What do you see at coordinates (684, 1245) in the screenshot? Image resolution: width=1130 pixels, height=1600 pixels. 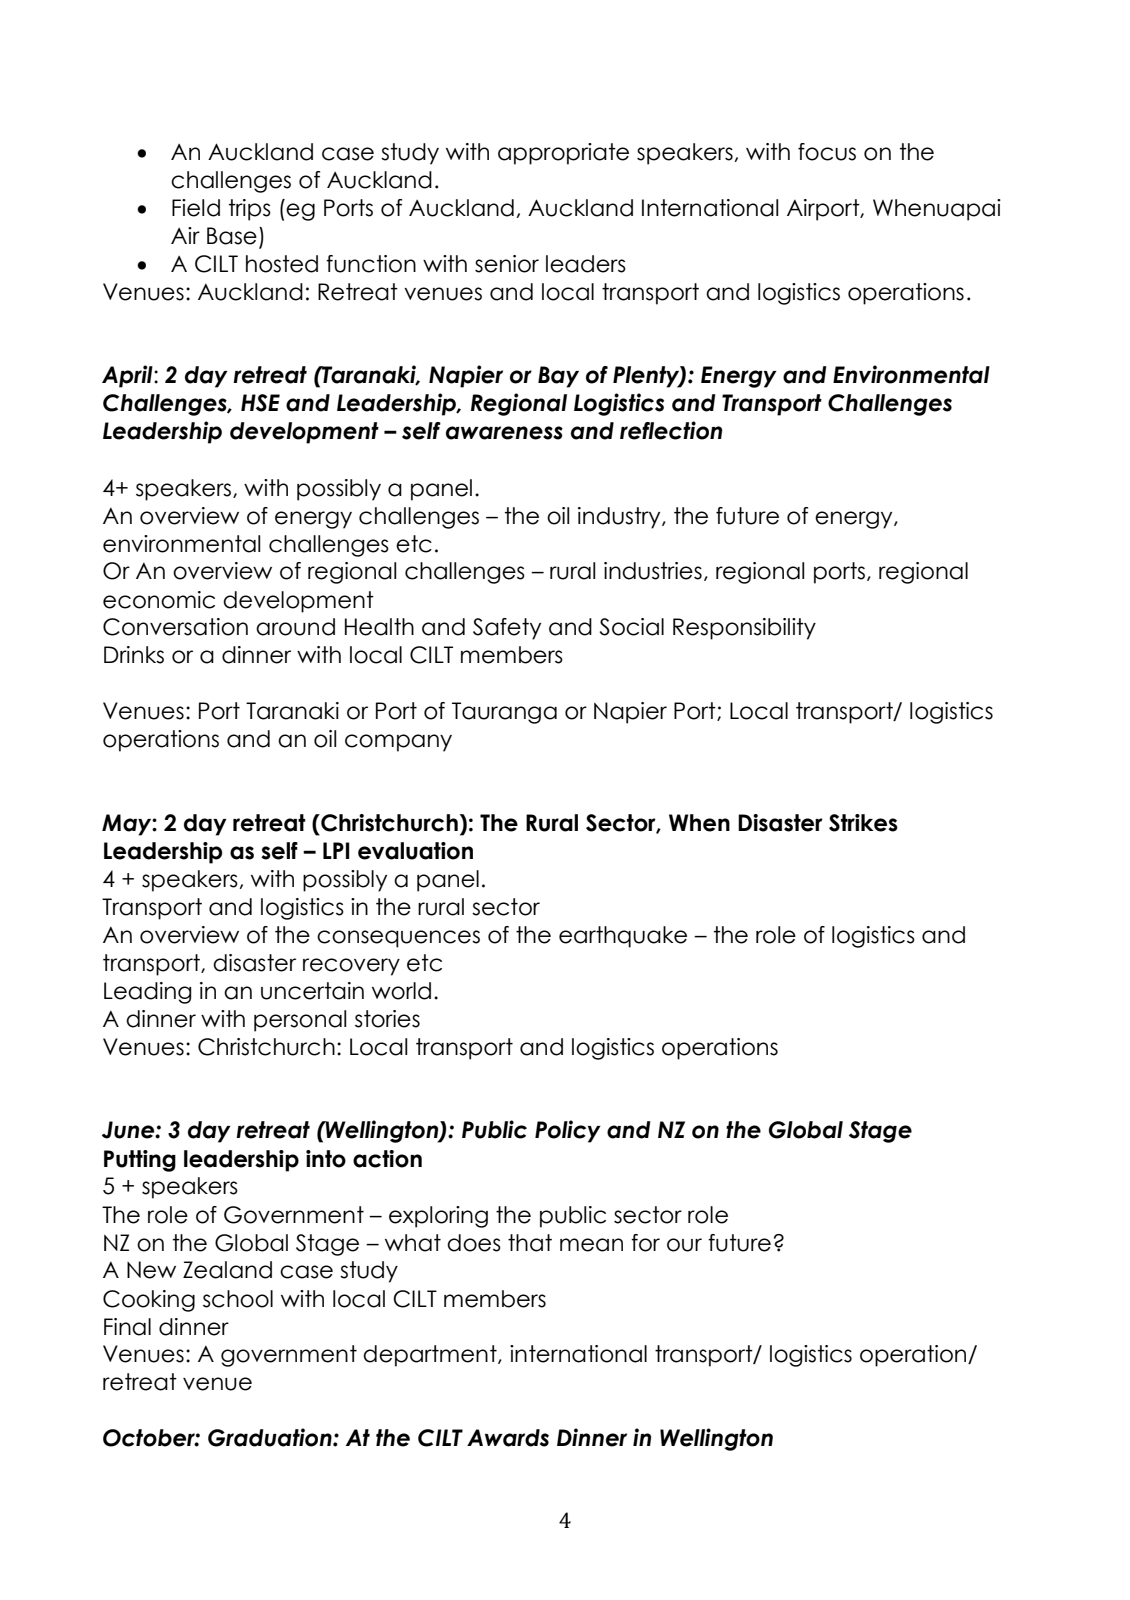 I see `our` at bounding box center [684, 1245].
